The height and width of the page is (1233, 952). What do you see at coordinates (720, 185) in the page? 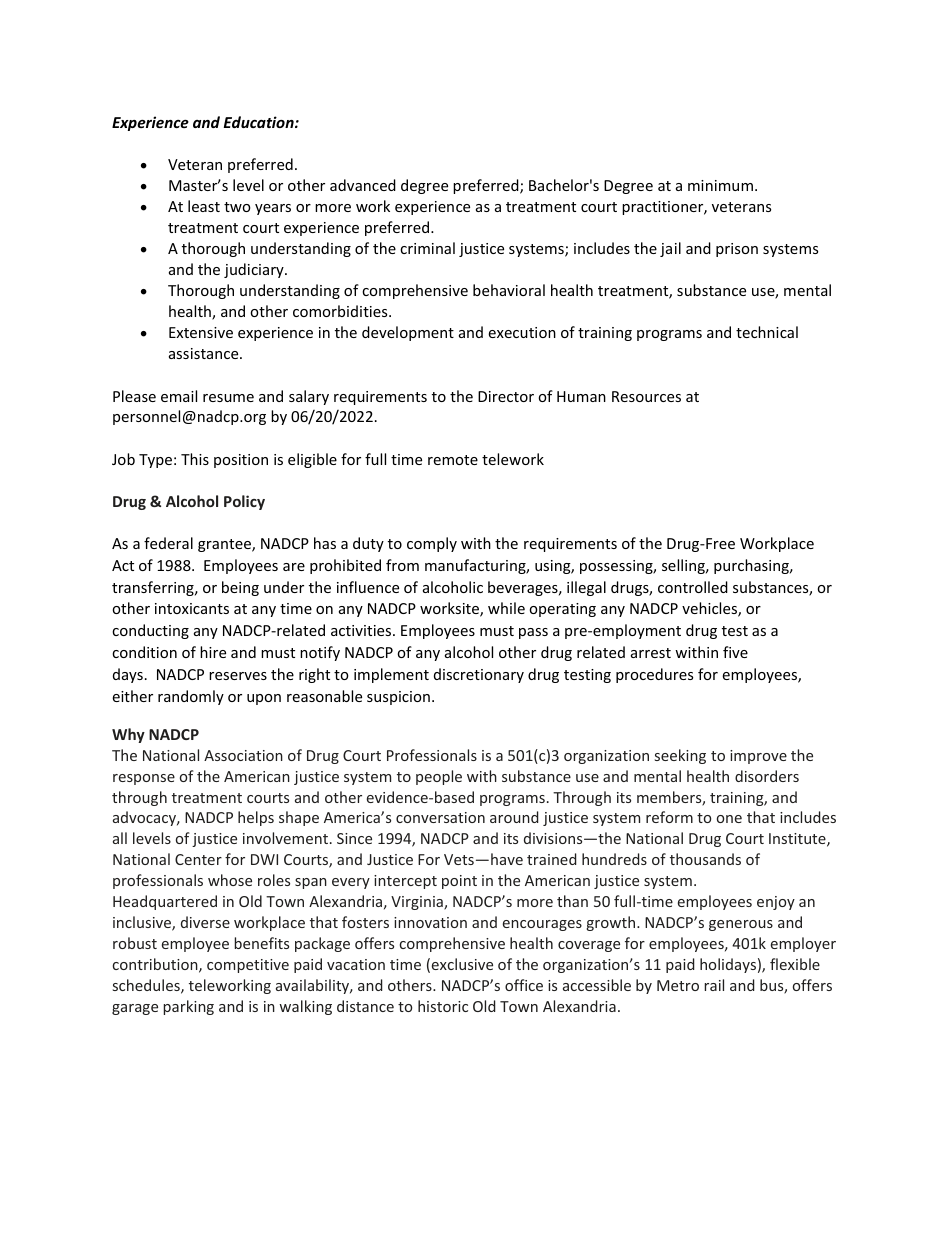
I see `minimum` at bounding box center [720, 185].
